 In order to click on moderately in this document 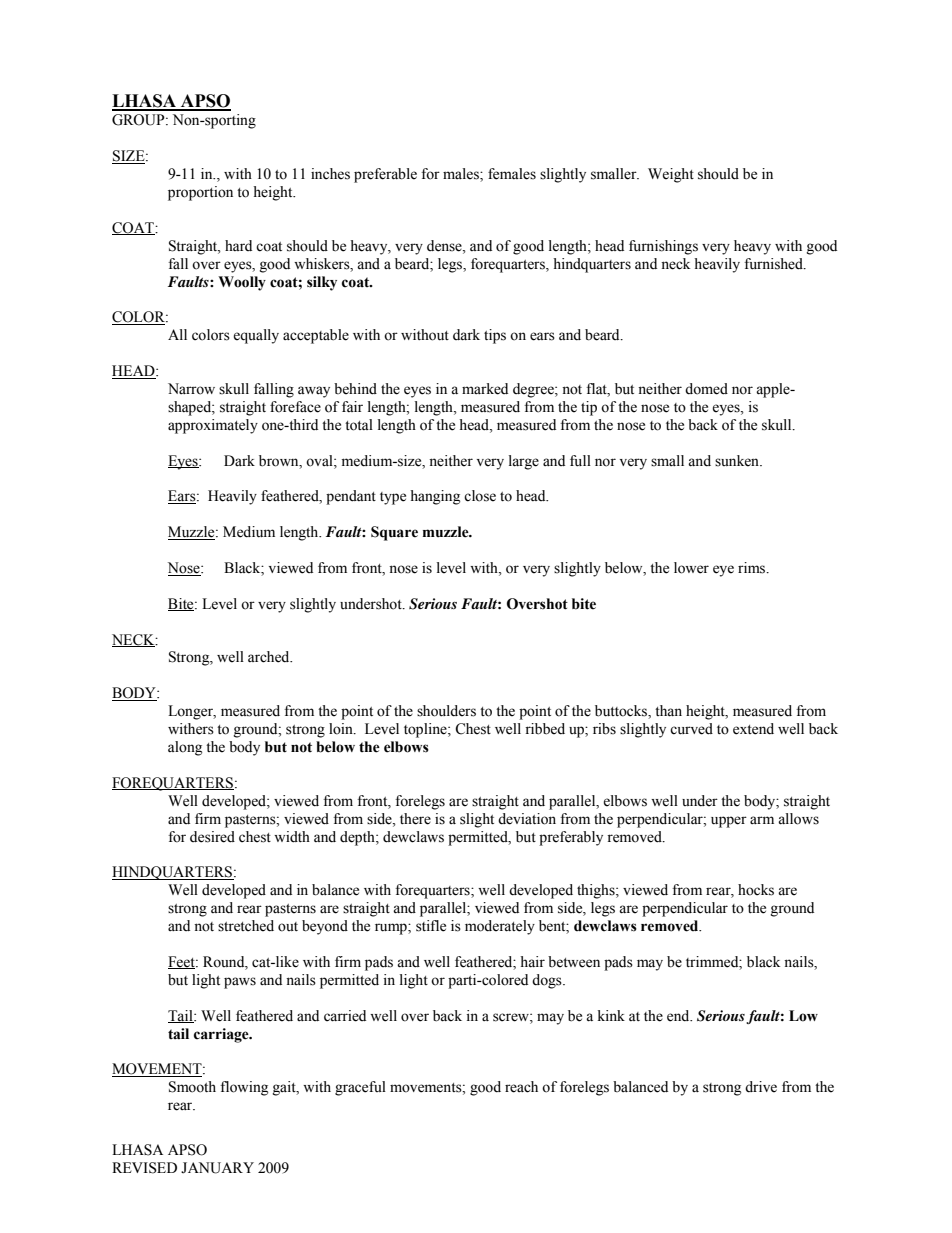, I will do `click(500, 927)`.
